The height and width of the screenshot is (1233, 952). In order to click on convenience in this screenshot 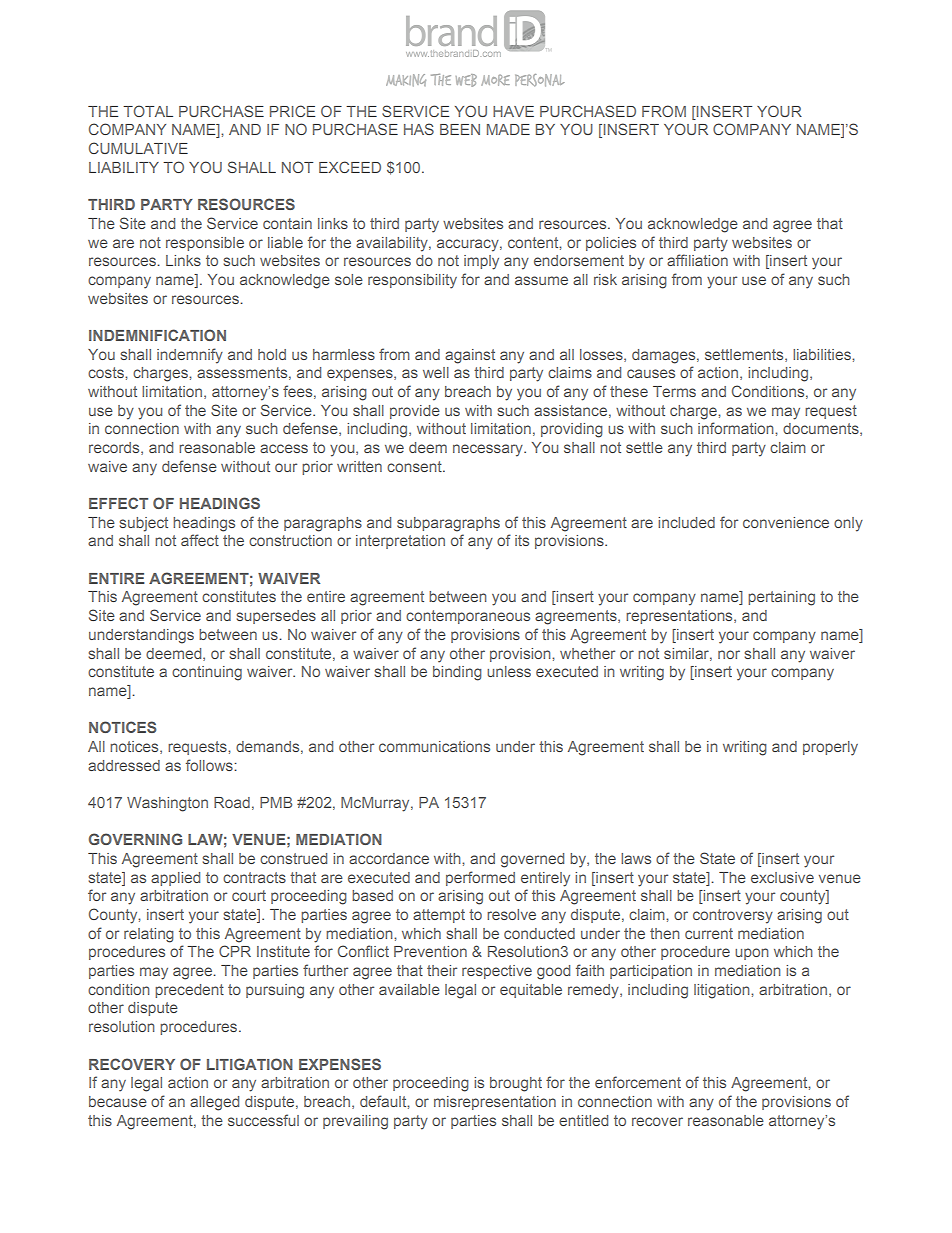, I will do `click(786, 522)`.
